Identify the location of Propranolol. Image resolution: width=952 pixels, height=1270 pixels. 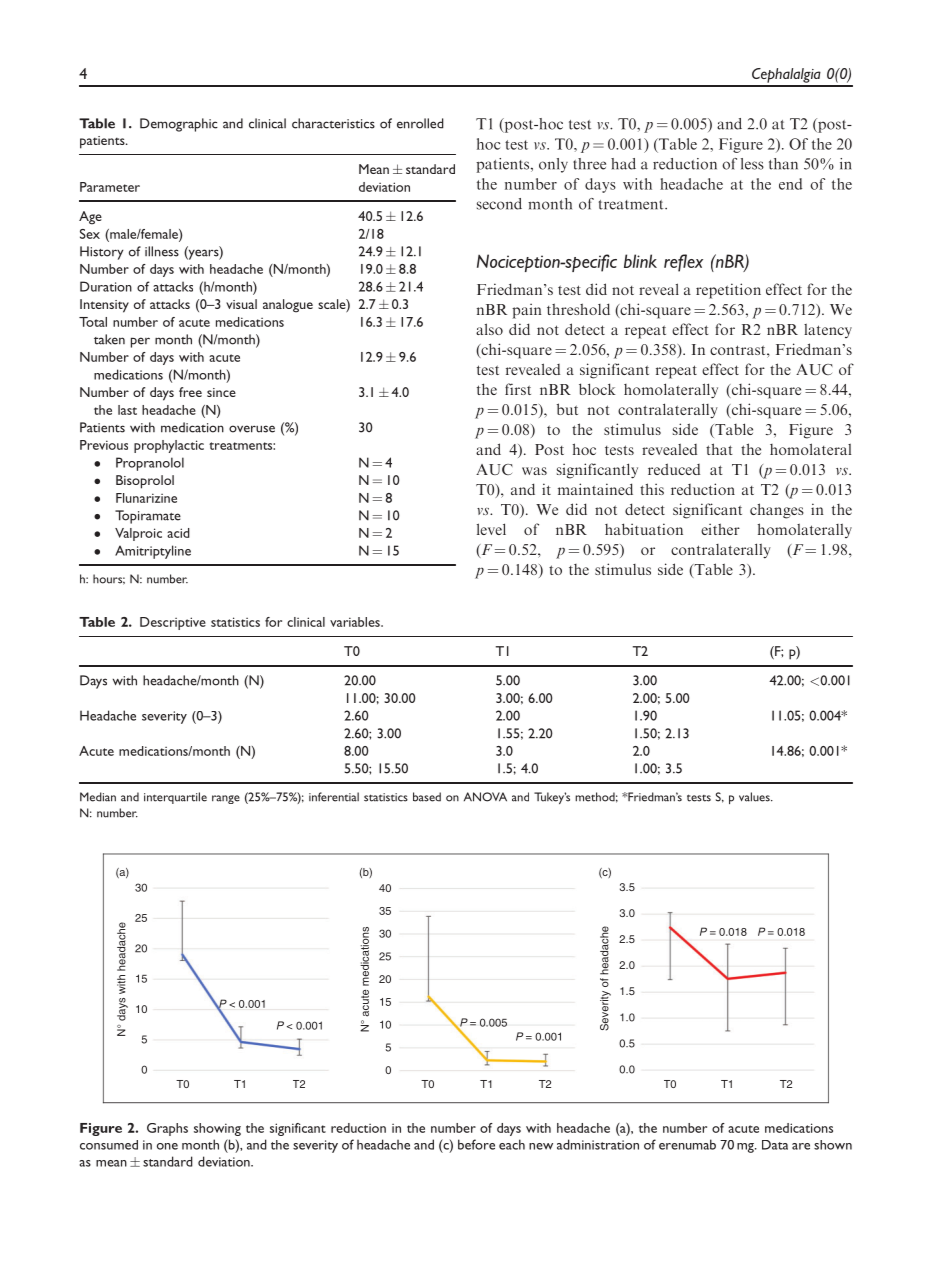
(150, 464).
